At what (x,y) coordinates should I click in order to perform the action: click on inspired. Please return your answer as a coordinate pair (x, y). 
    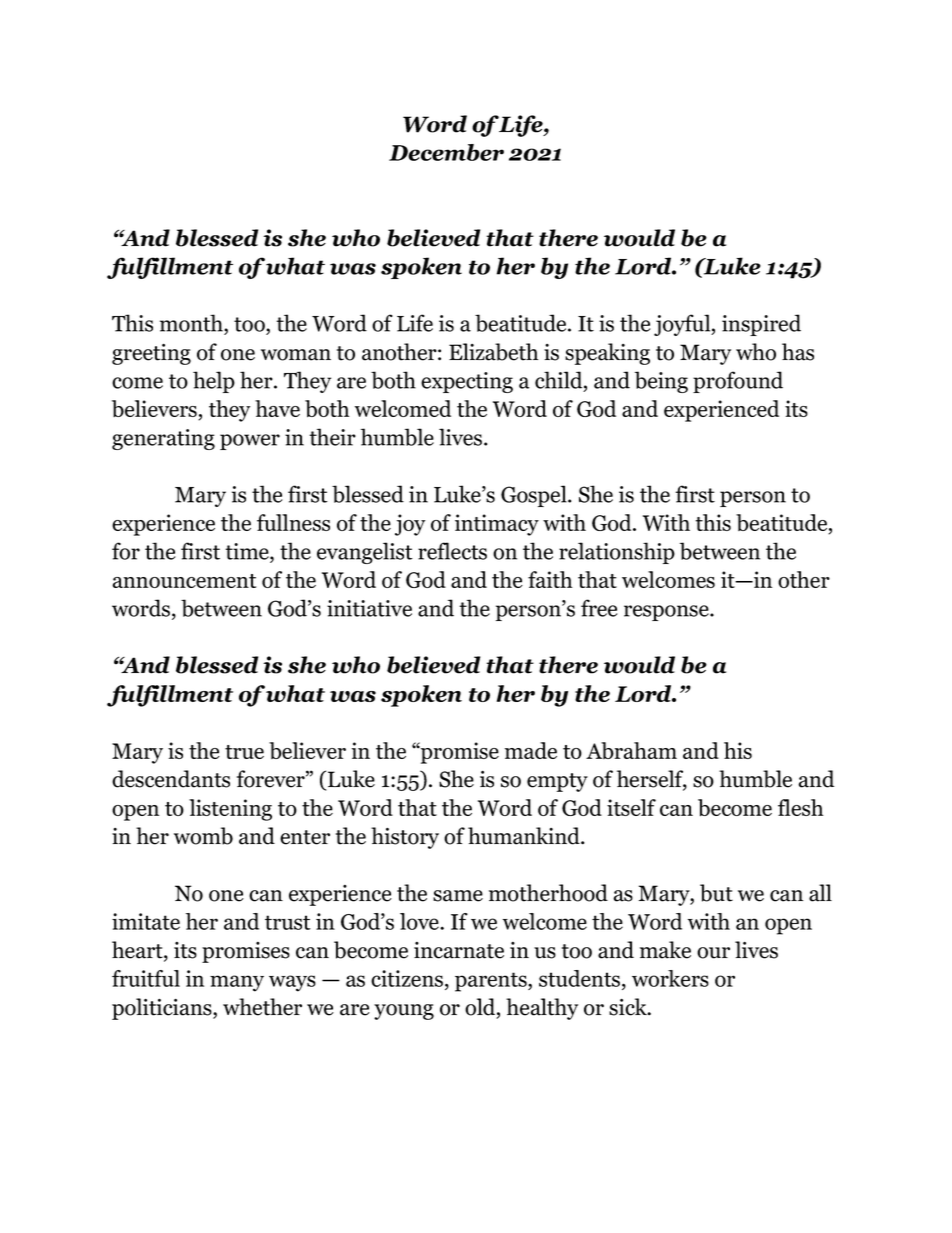
    Looking at the image, I should click on (761, 325).
